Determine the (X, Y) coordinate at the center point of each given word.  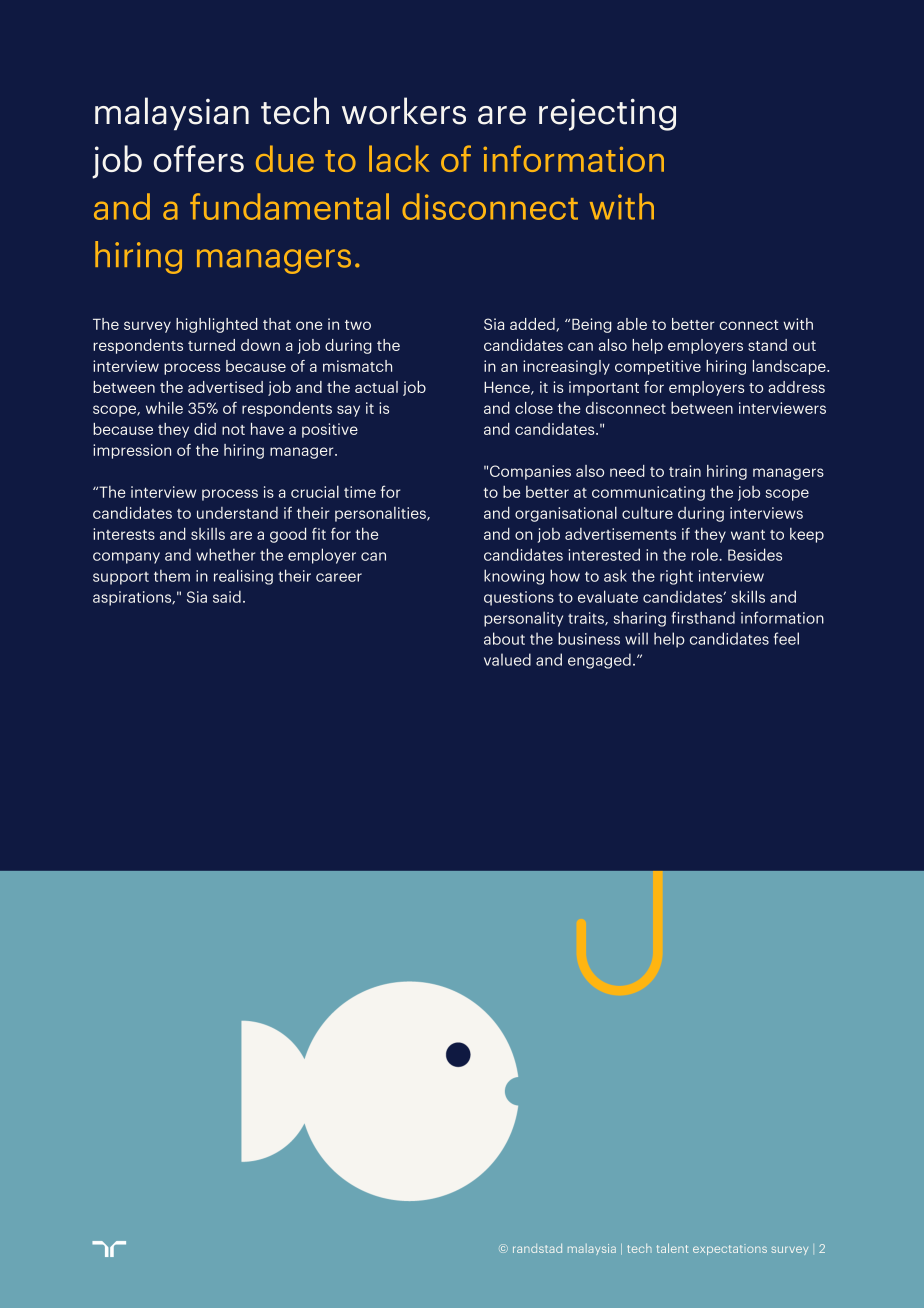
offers (199, 158)
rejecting (607, 114)
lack (399, 158)
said (227, 596)
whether (225, 554)
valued (507, 659)
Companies (530, 472)
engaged (599, 661)
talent (672, 1248)
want (748, 534)
